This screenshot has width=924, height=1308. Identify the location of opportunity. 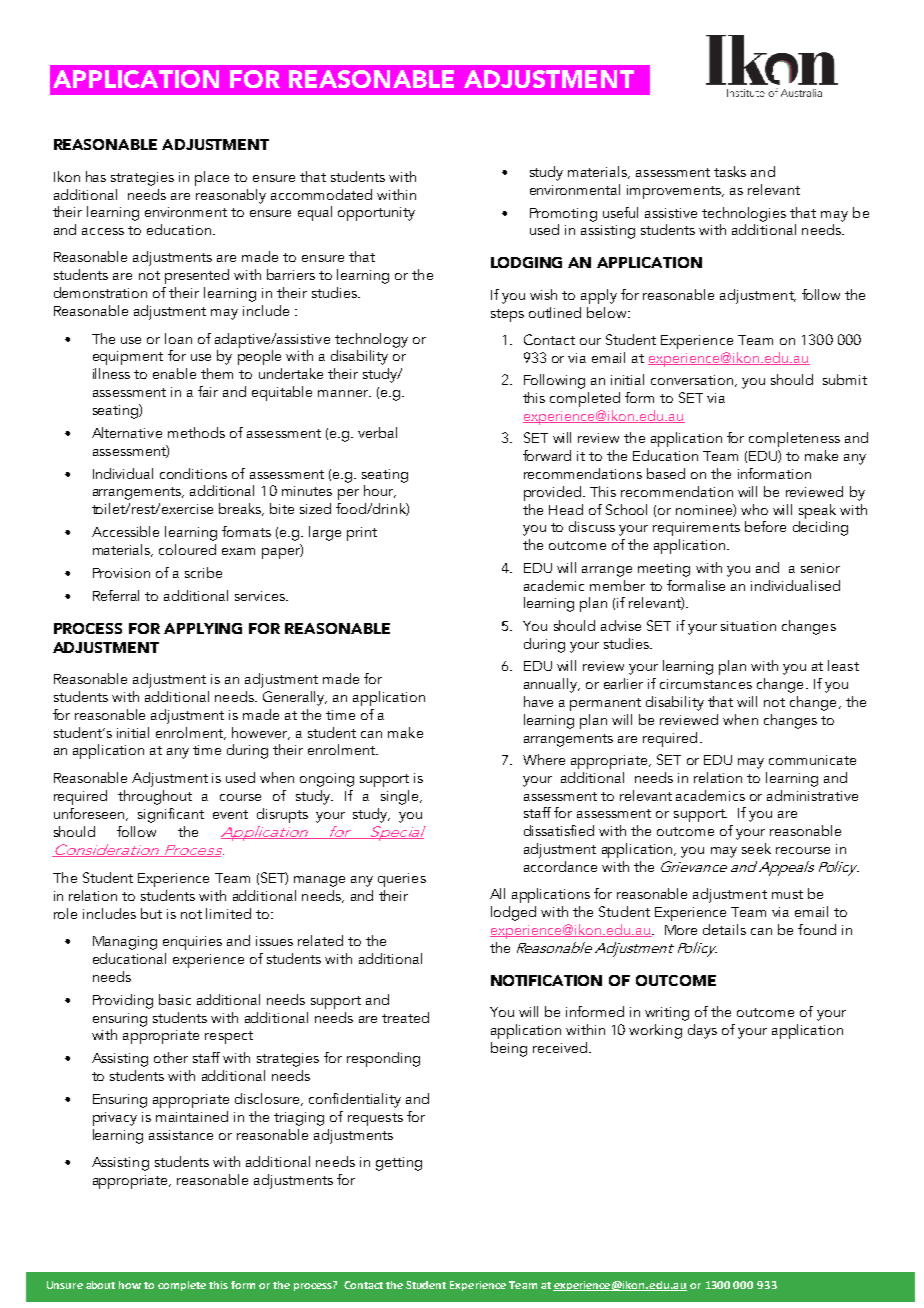
(376, 214).
